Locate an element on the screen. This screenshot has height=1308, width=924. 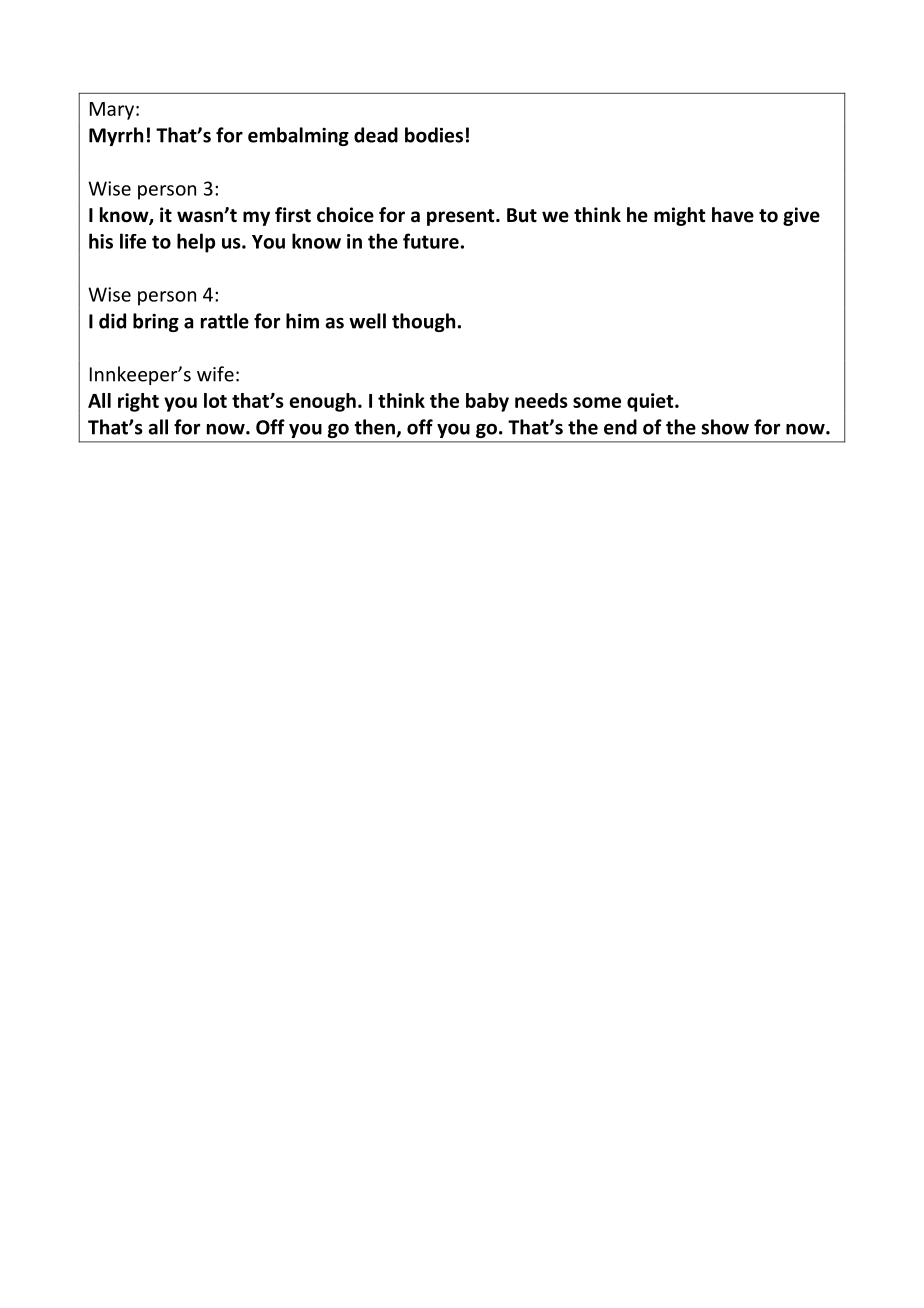
help is located at coordinates (196, 243).
